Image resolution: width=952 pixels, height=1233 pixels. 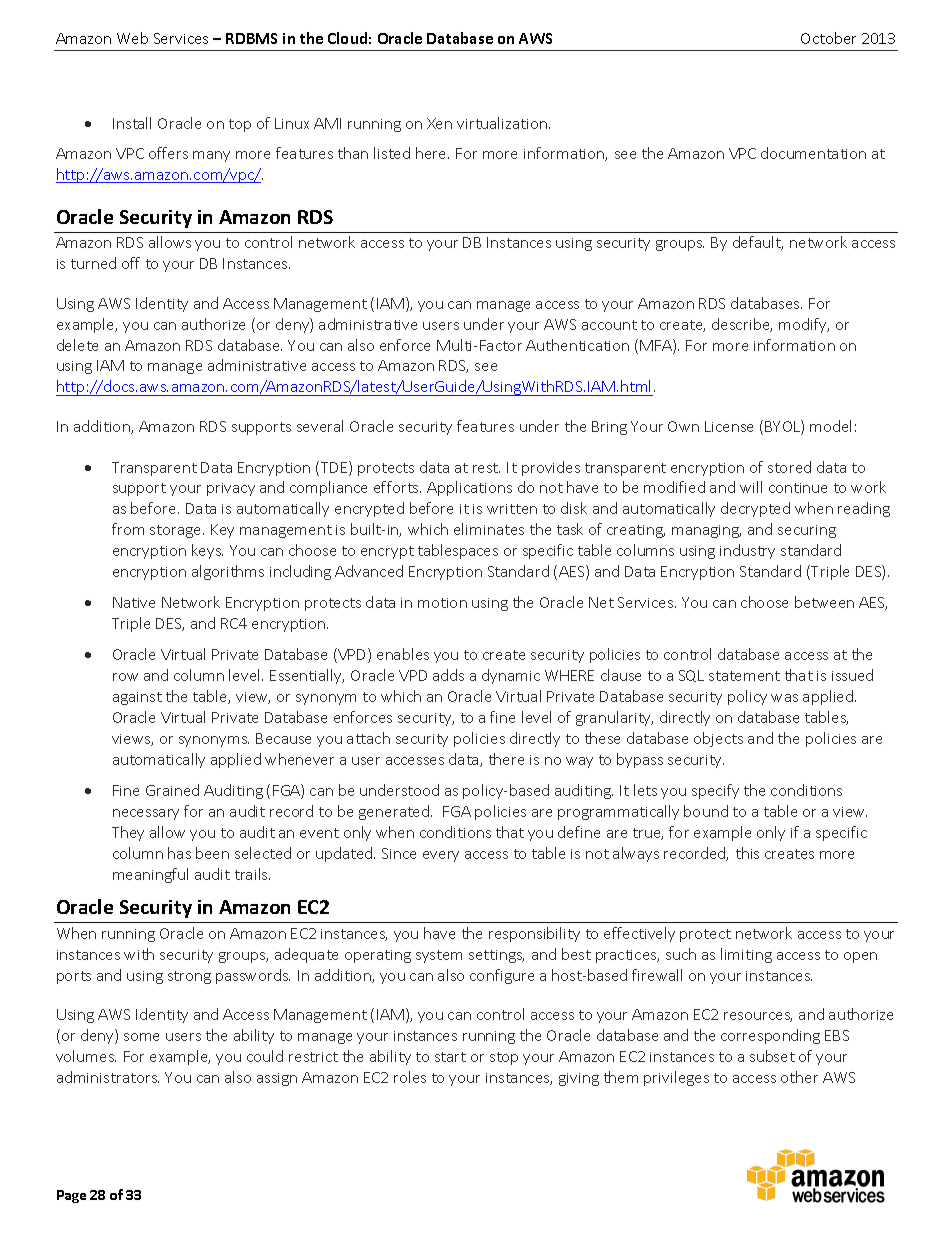 I want to click on between, so click(x=824, y=602).
